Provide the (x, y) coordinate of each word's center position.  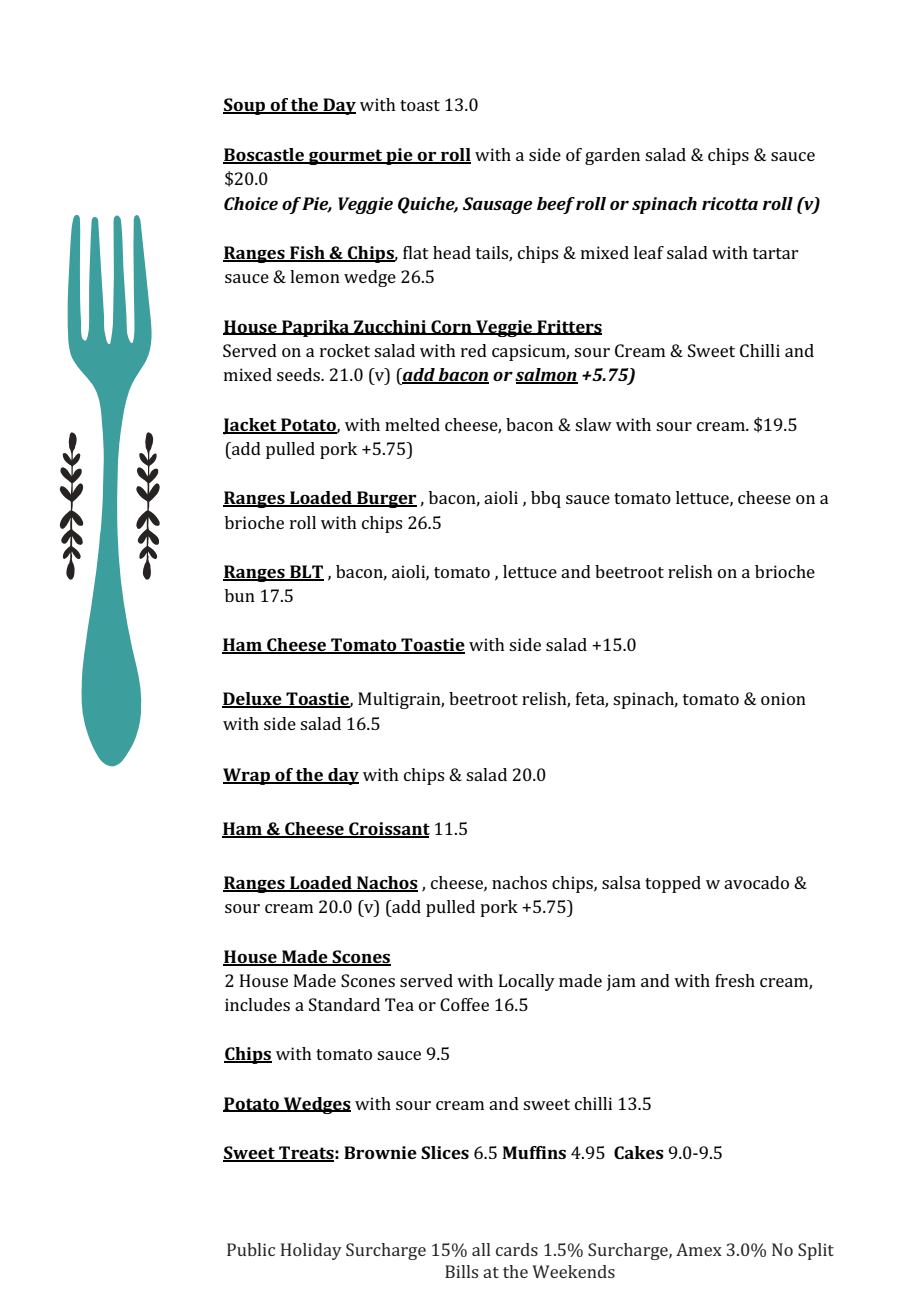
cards (517, 1249)
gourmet (346, 157)
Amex (699, 1249)
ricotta (730, 203)
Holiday (311, 1251)
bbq (546, 499)
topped (673, 884)
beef (556, 205)
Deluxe (253, 700)
